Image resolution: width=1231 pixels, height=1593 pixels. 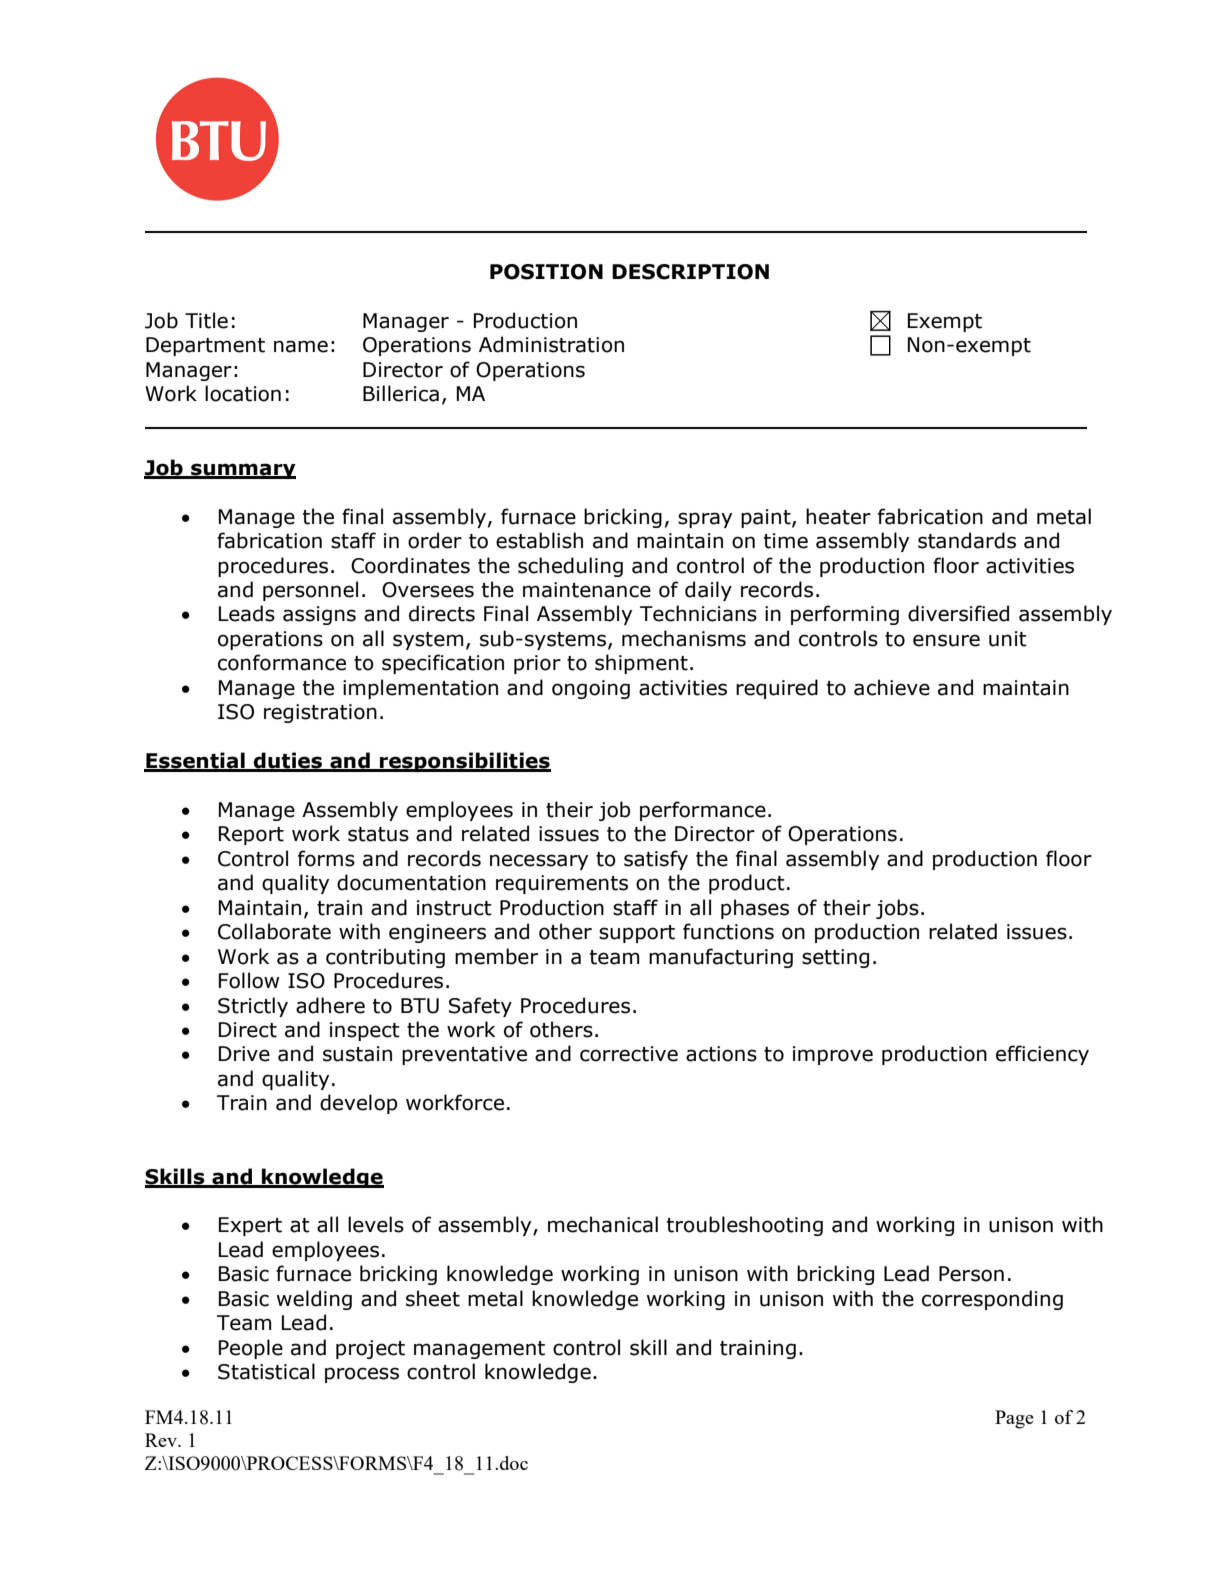 I want to click on satisfy, so click(x=656, y=860).
